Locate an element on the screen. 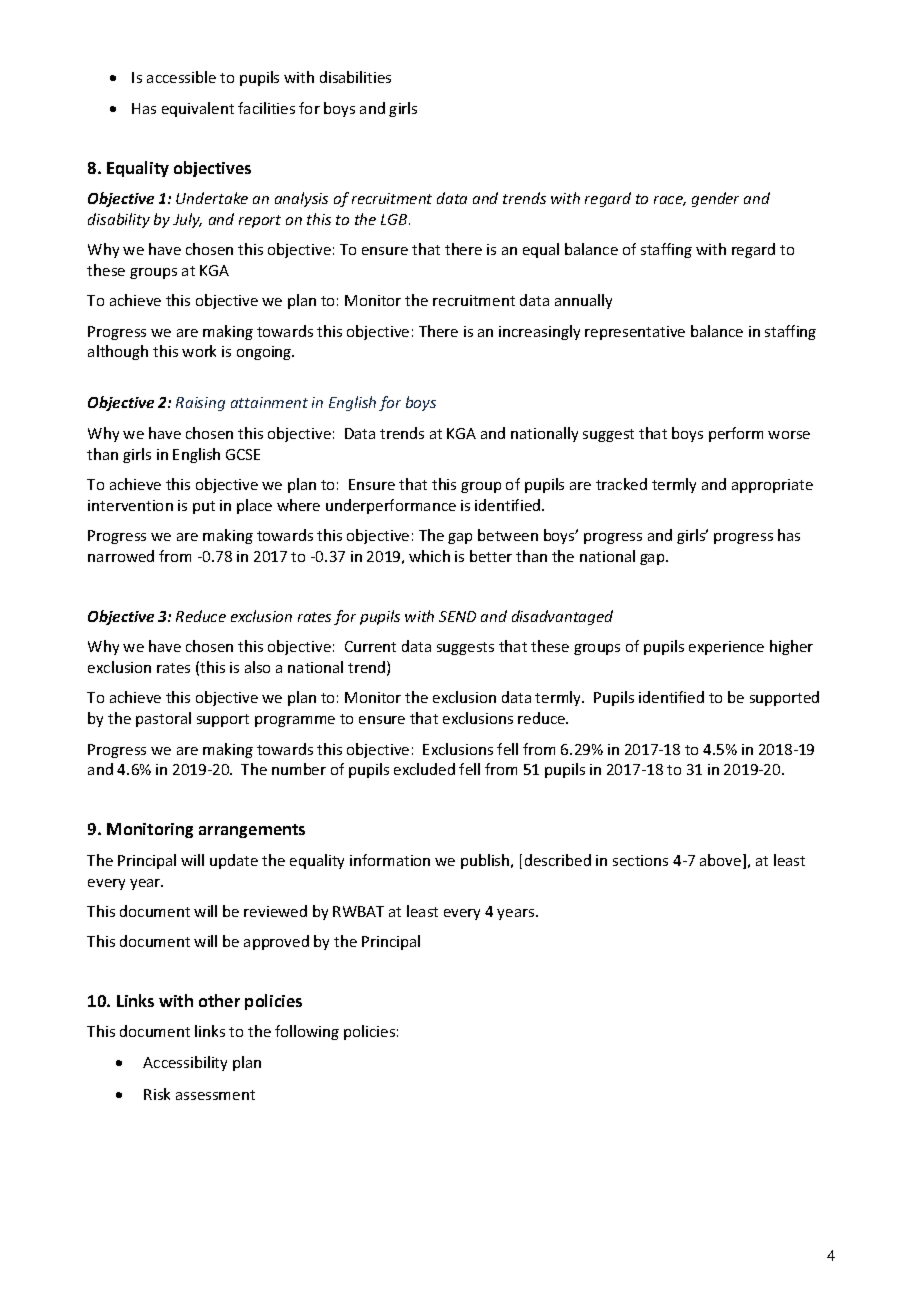 The height and width of the screenshot is (1309, 924). pastoral is located at coordinates (163, 719).
